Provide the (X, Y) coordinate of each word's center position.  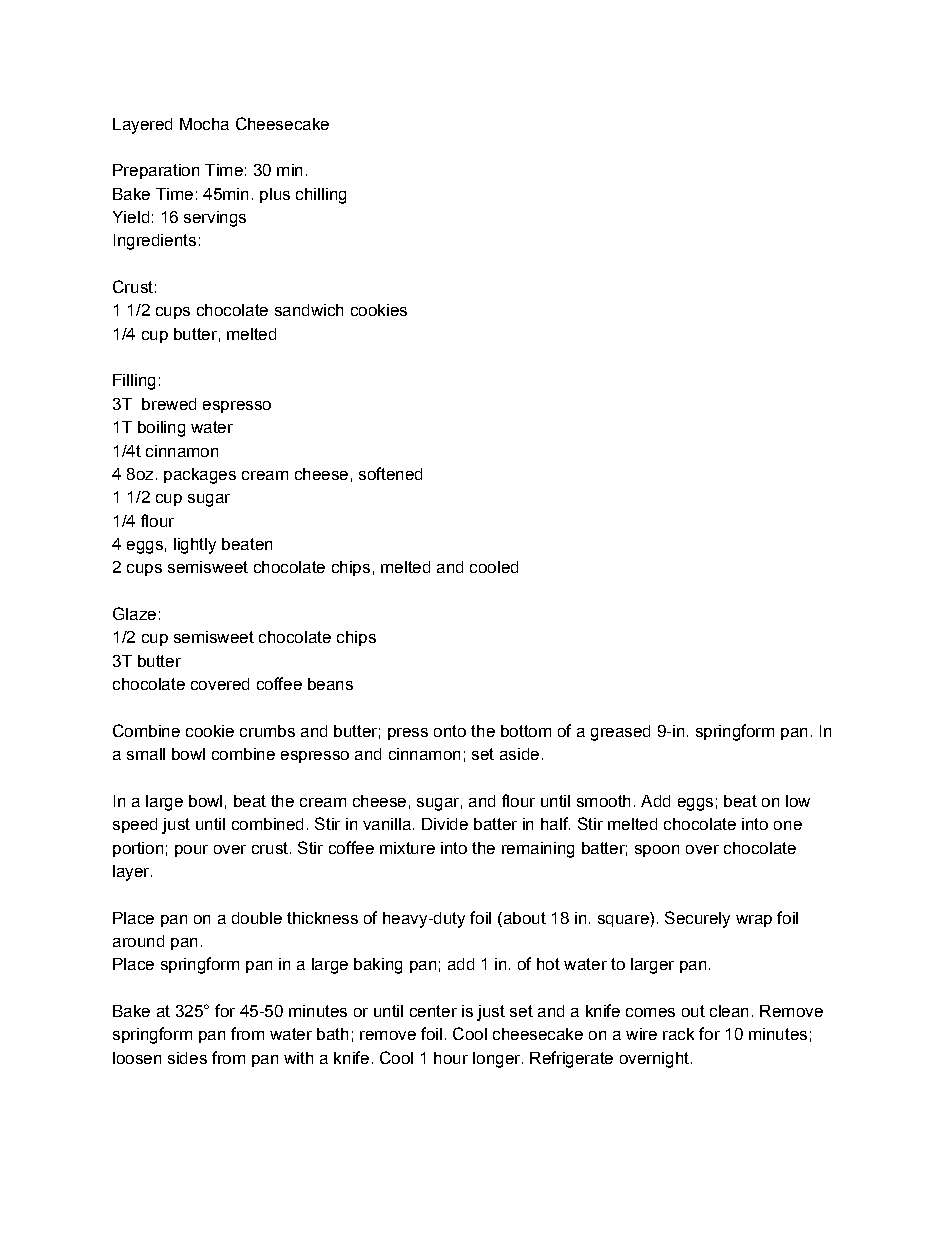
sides (187, 1058)
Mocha (204, 124)
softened (390, 473)
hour (451, 1058)
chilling (321, 196)
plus (275, 195)
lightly (195, 546)
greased (620, 733)
